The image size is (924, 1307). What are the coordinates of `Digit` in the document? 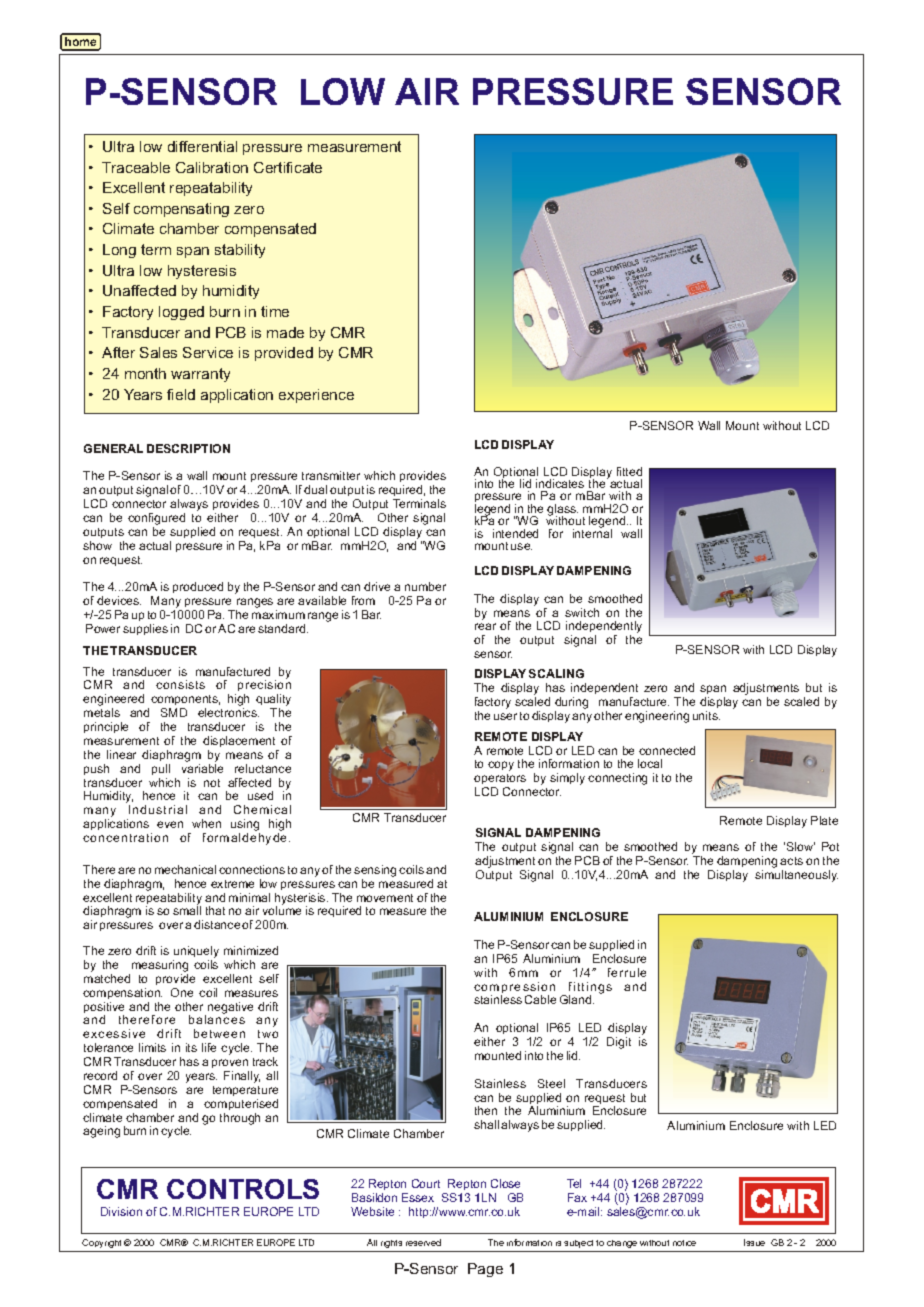 It's located at (619, 1043).
